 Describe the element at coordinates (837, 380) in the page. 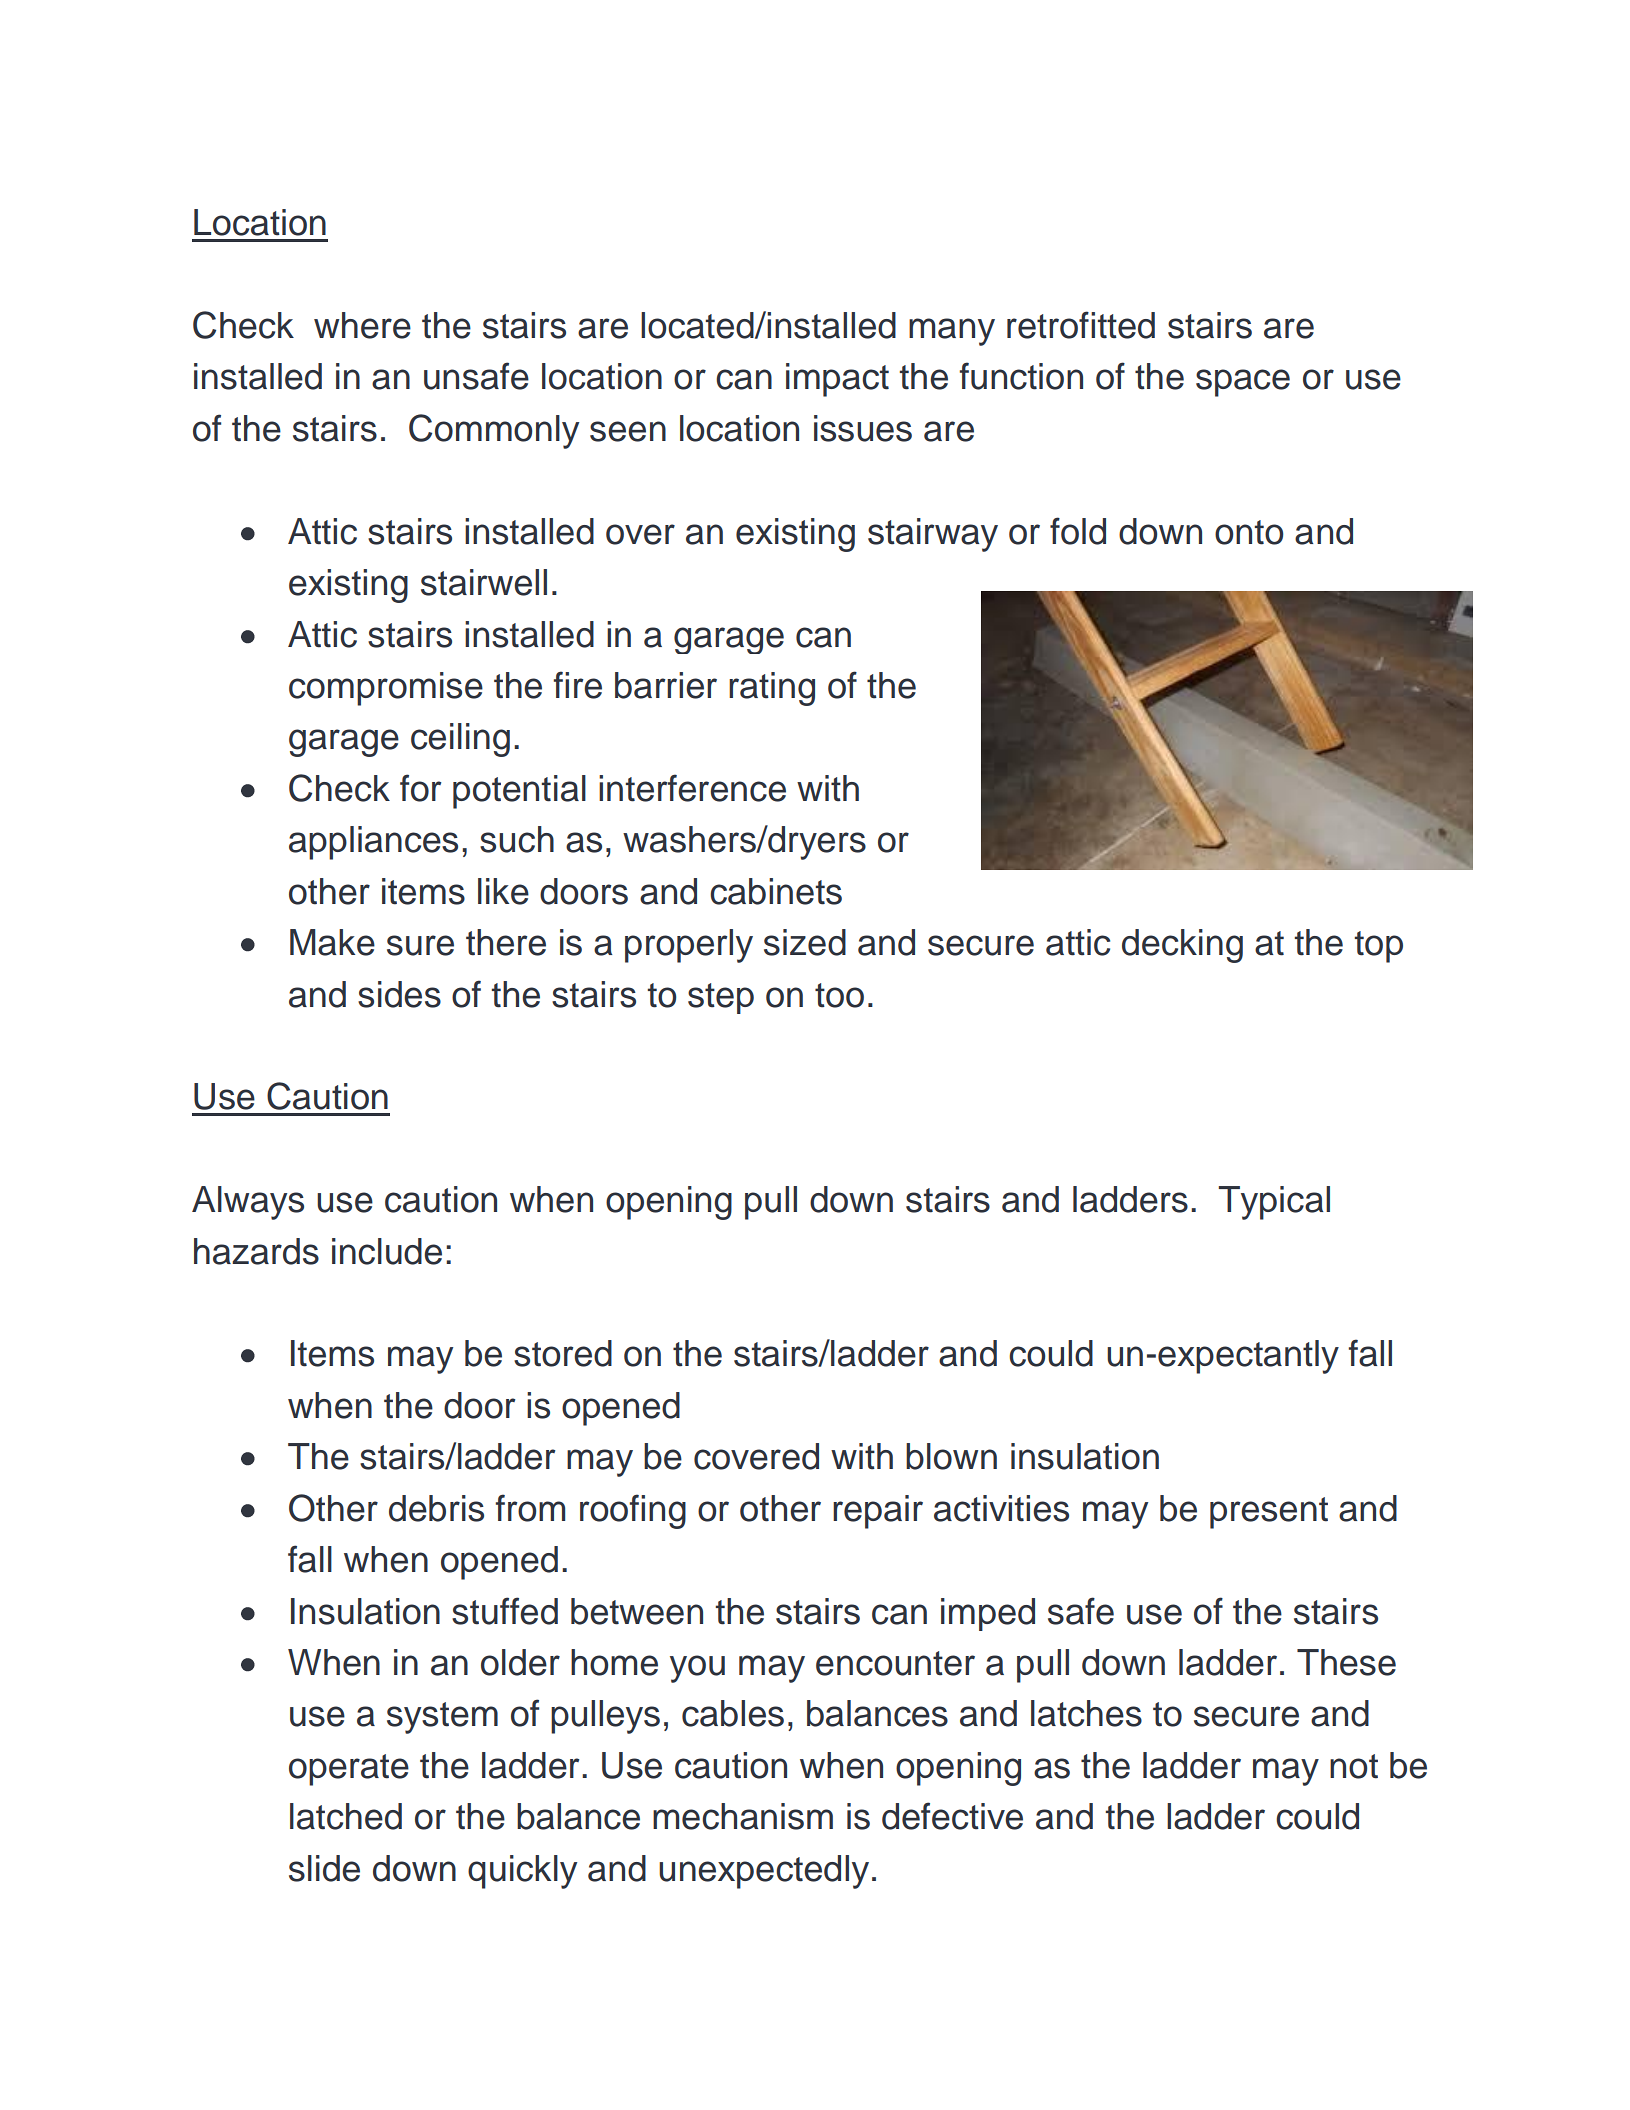

I see `impact` at that location.
